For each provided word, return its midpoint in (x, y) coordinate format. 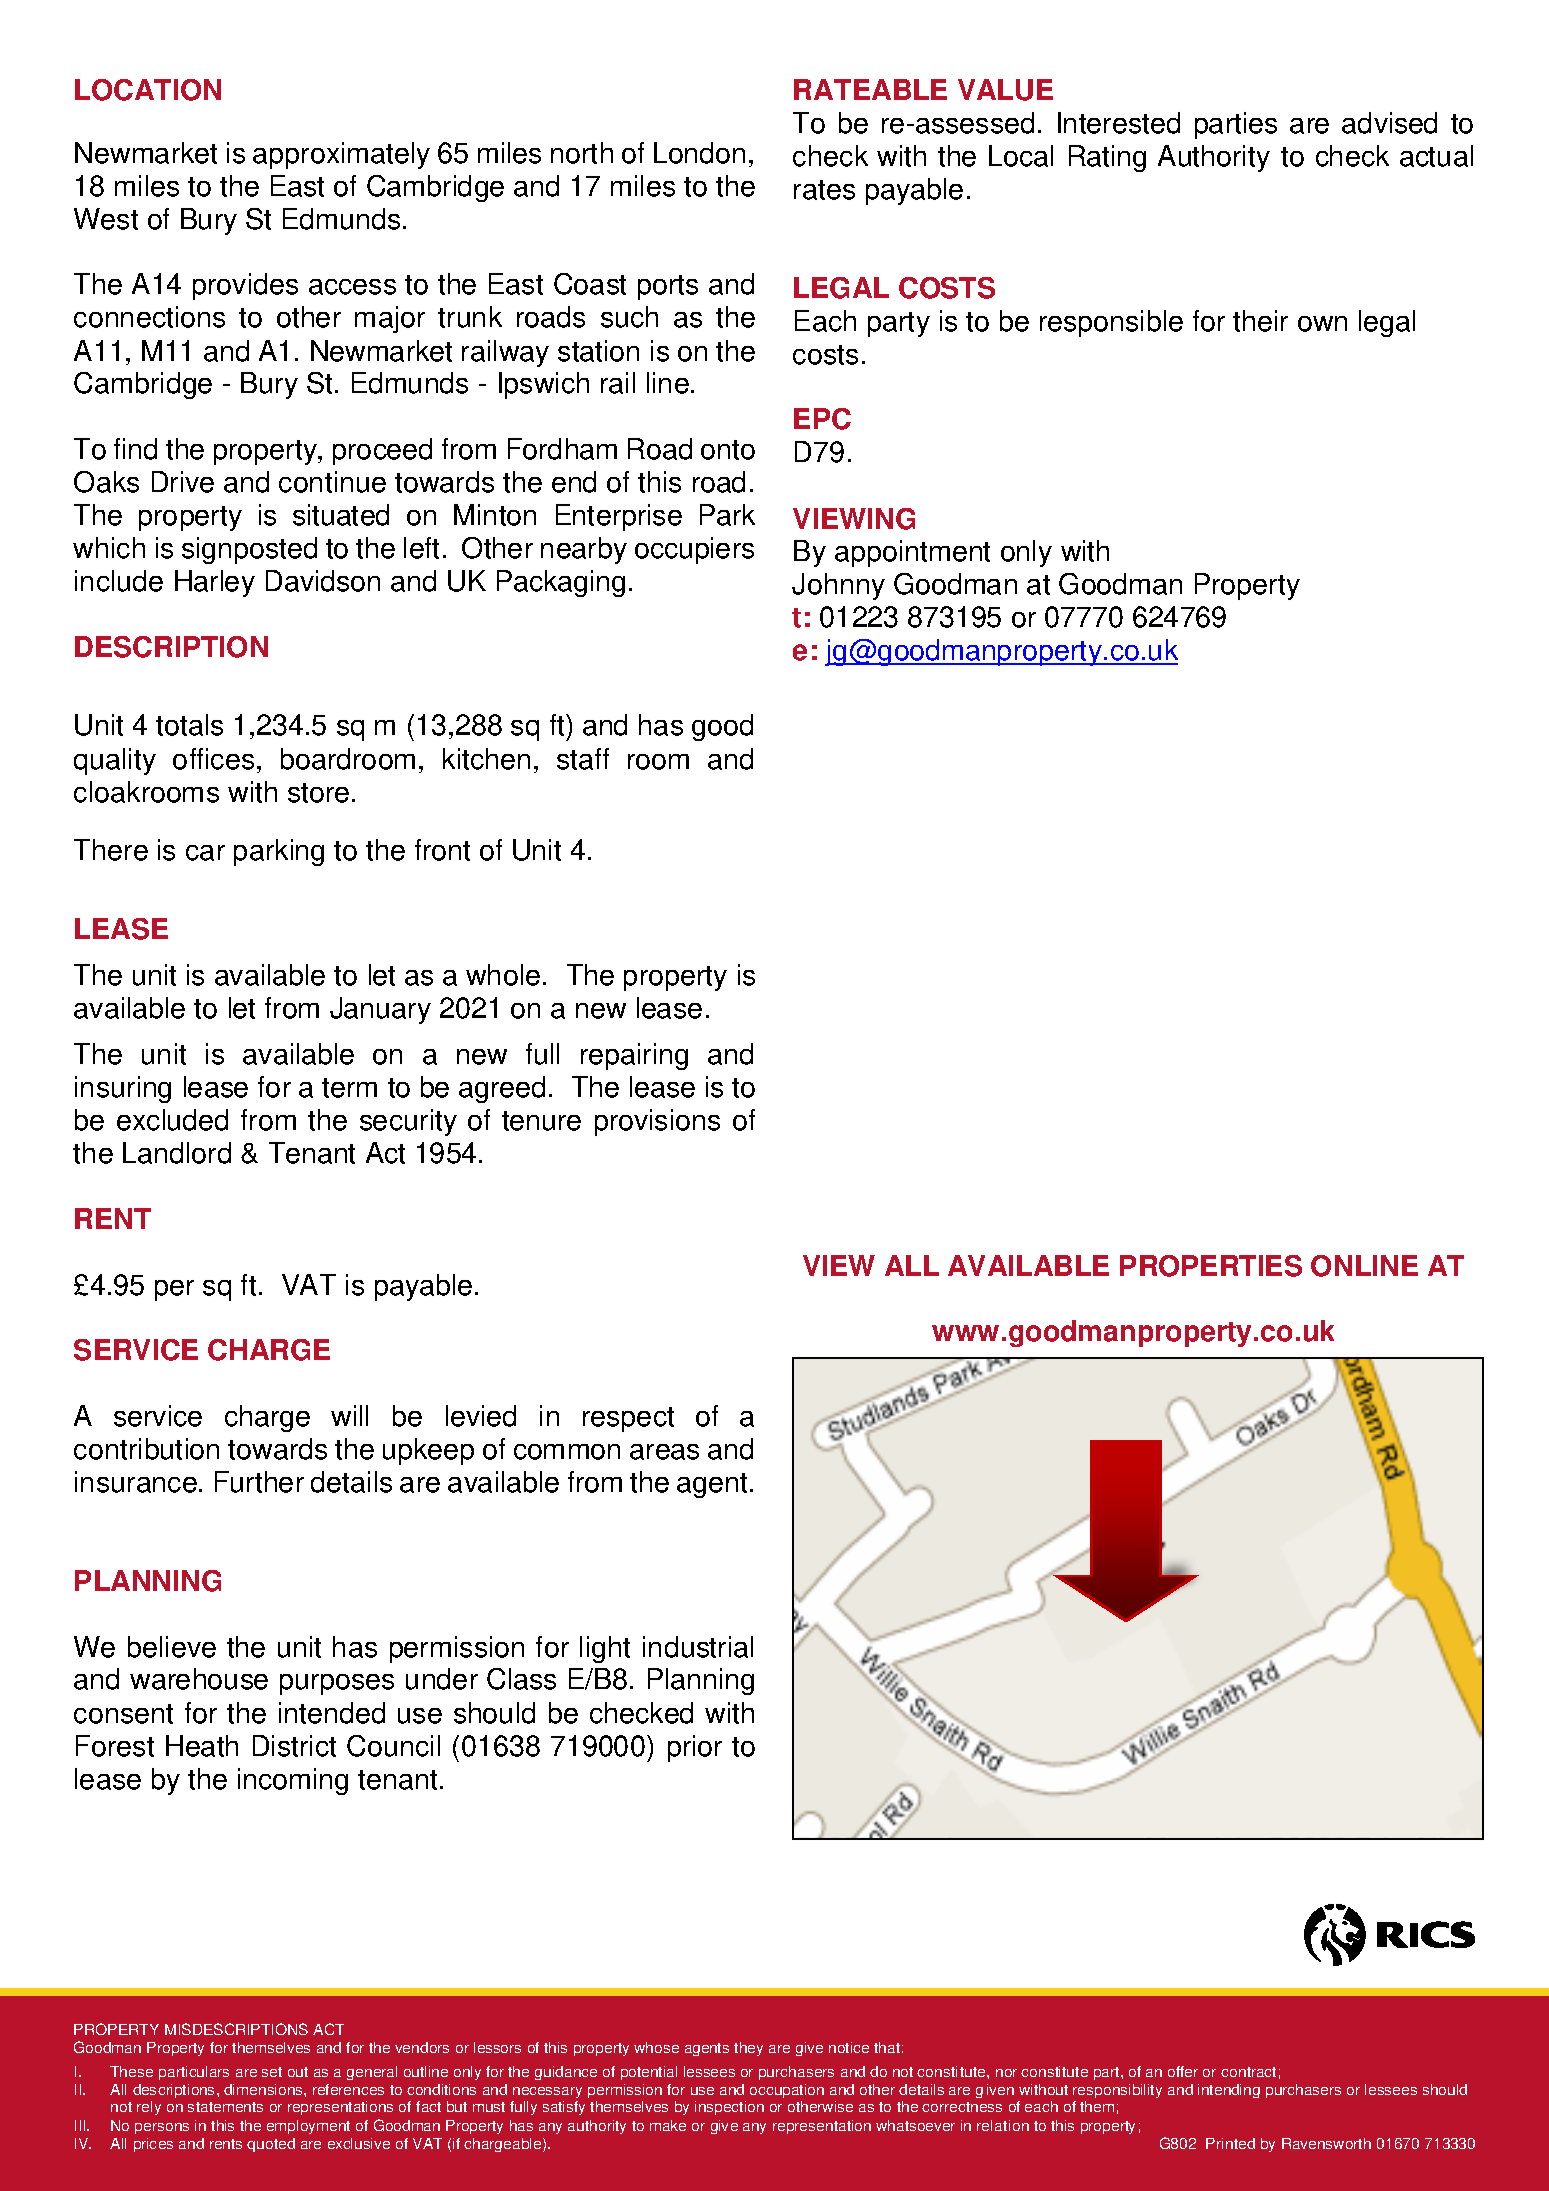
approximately (341, 155)
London (699, 153)
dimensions (264, 2089)
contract (1248, 2072)
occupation (787, 2091)
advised (1389, 123)
